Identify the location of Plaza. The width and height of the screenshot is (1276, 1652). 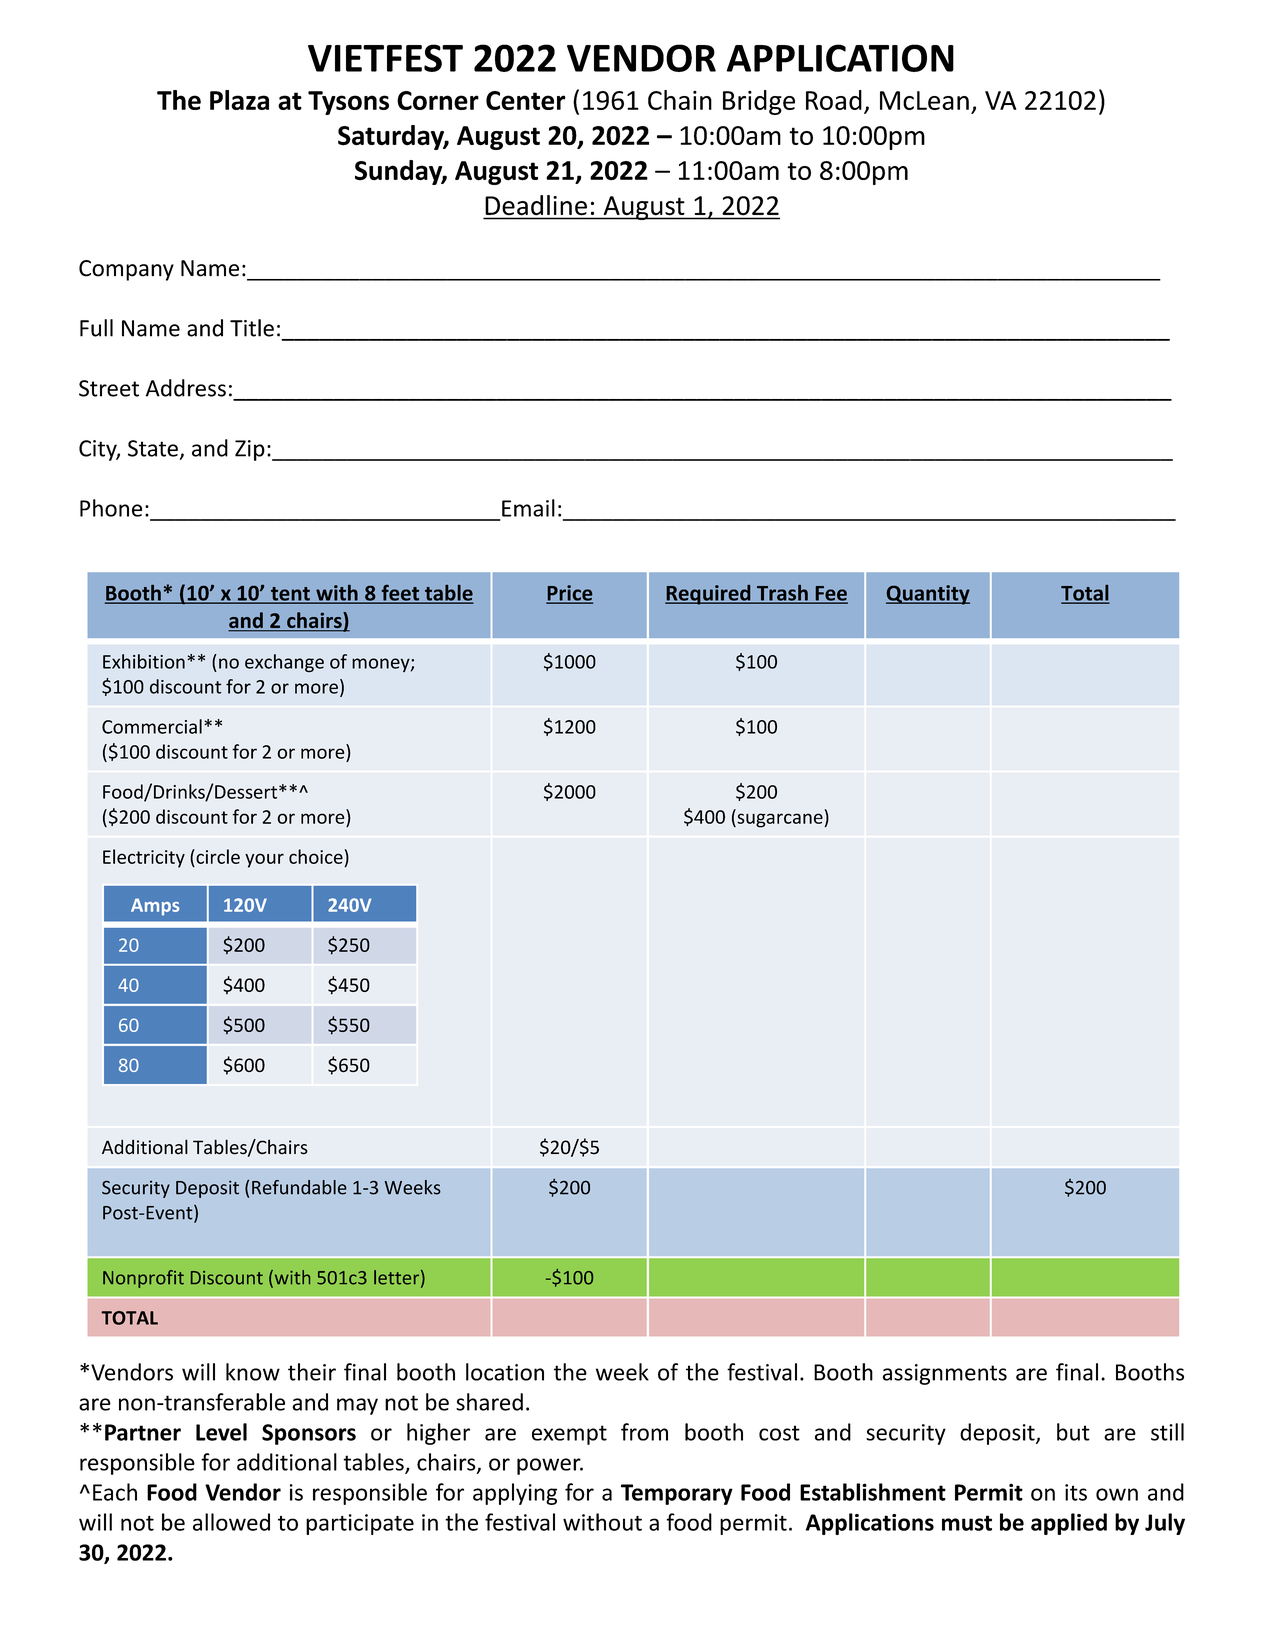
(239, 100).
